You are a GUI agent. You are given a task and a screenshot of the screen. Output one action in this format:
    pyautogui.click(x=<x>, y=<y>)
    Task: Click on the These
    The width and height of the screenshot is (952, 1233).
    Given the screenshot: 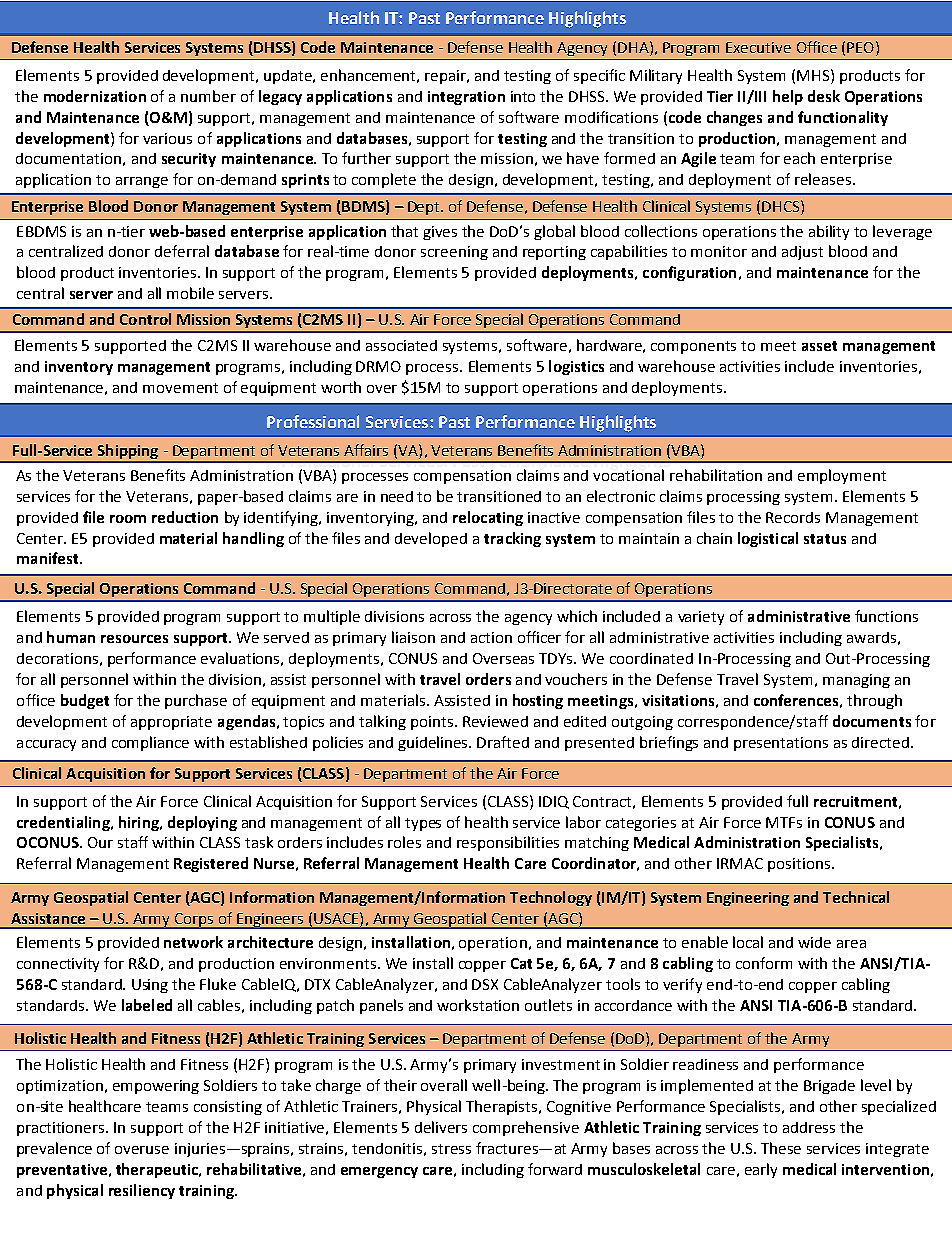 What is the action you would take?
    pyautogui.click(x=781, y=1148)
